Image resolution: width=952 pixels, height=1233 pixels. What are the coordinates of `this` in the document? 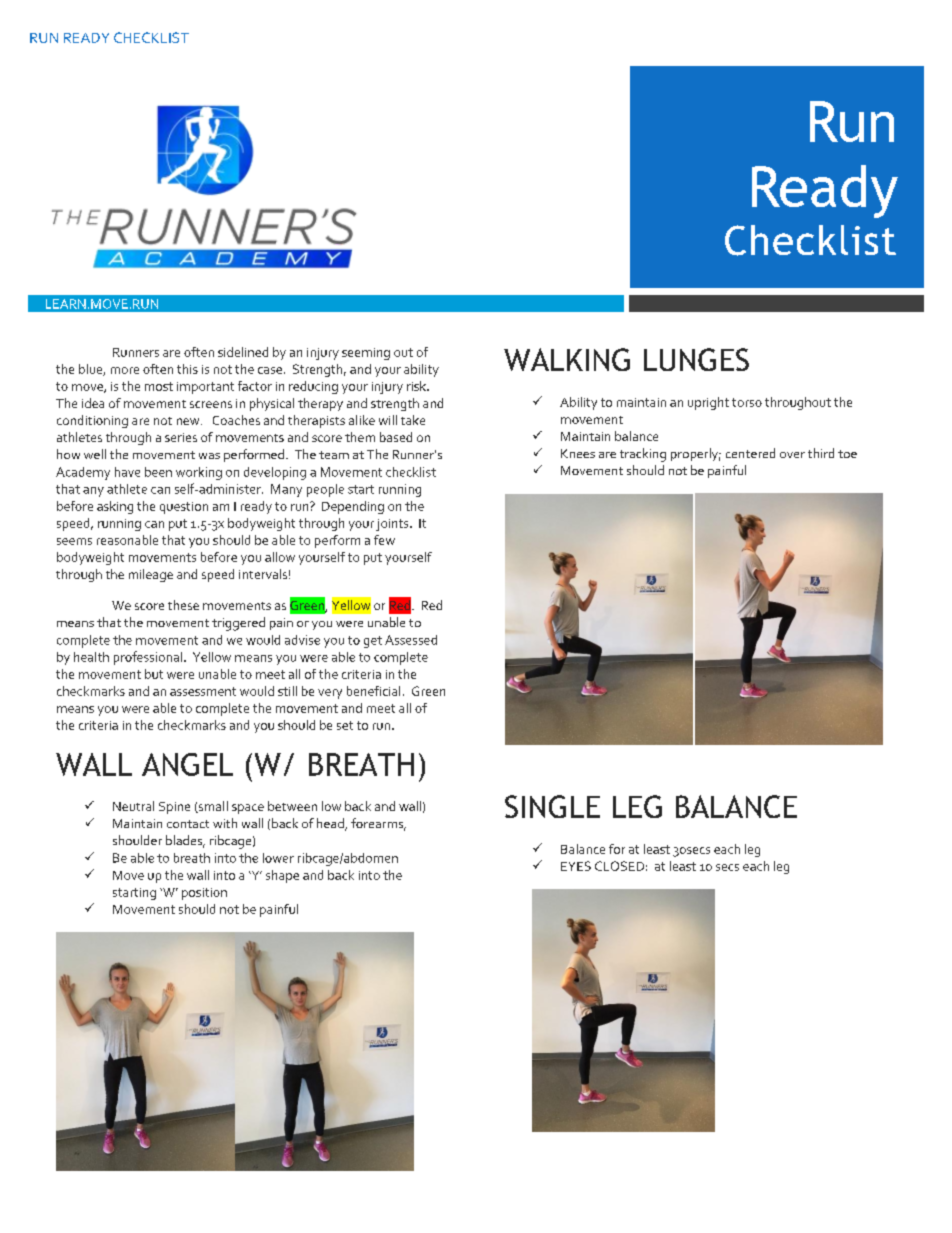 It's located at (187, 369).
